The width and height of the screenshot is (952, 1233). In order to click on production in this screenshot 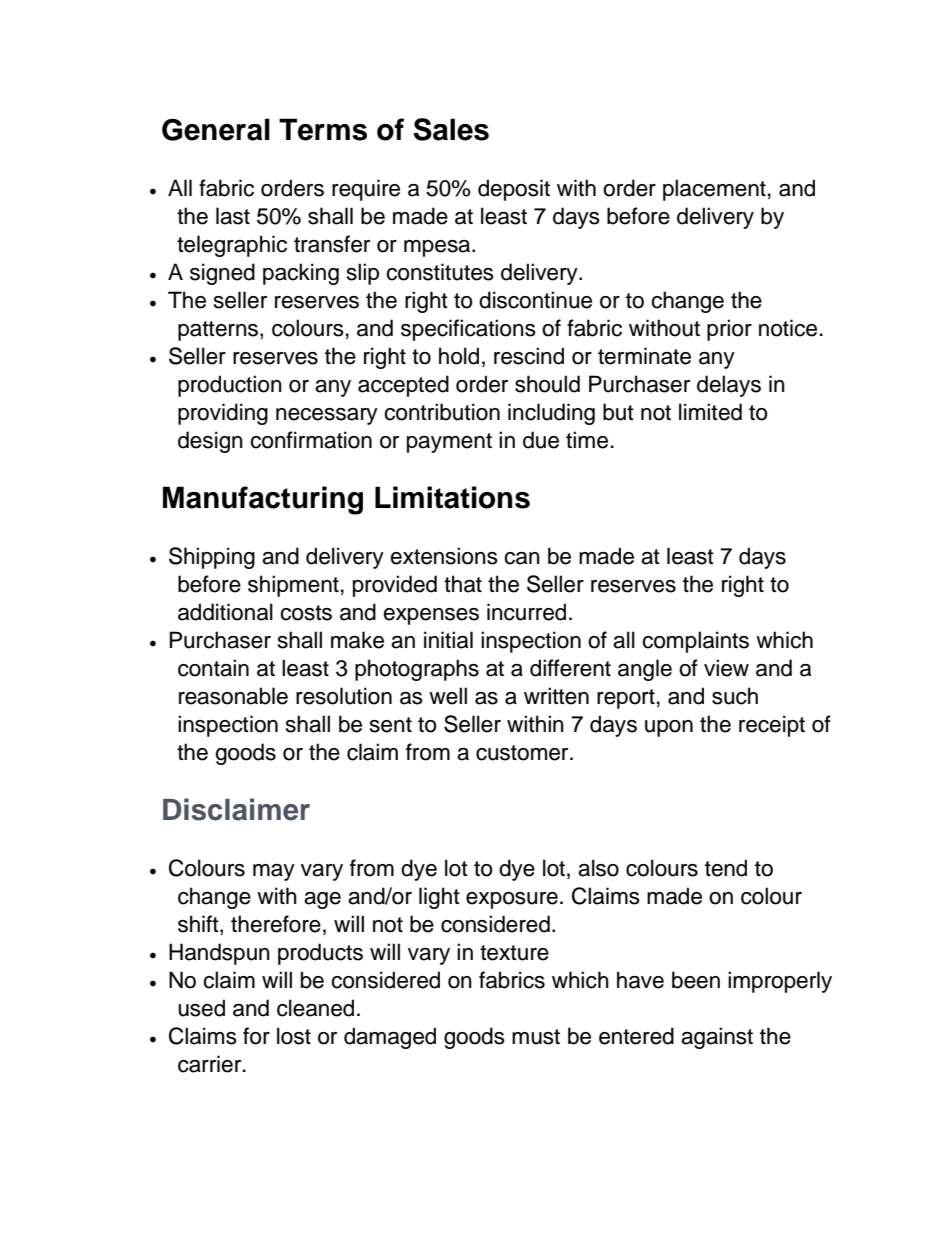, I will do `click(230, 386)`.
